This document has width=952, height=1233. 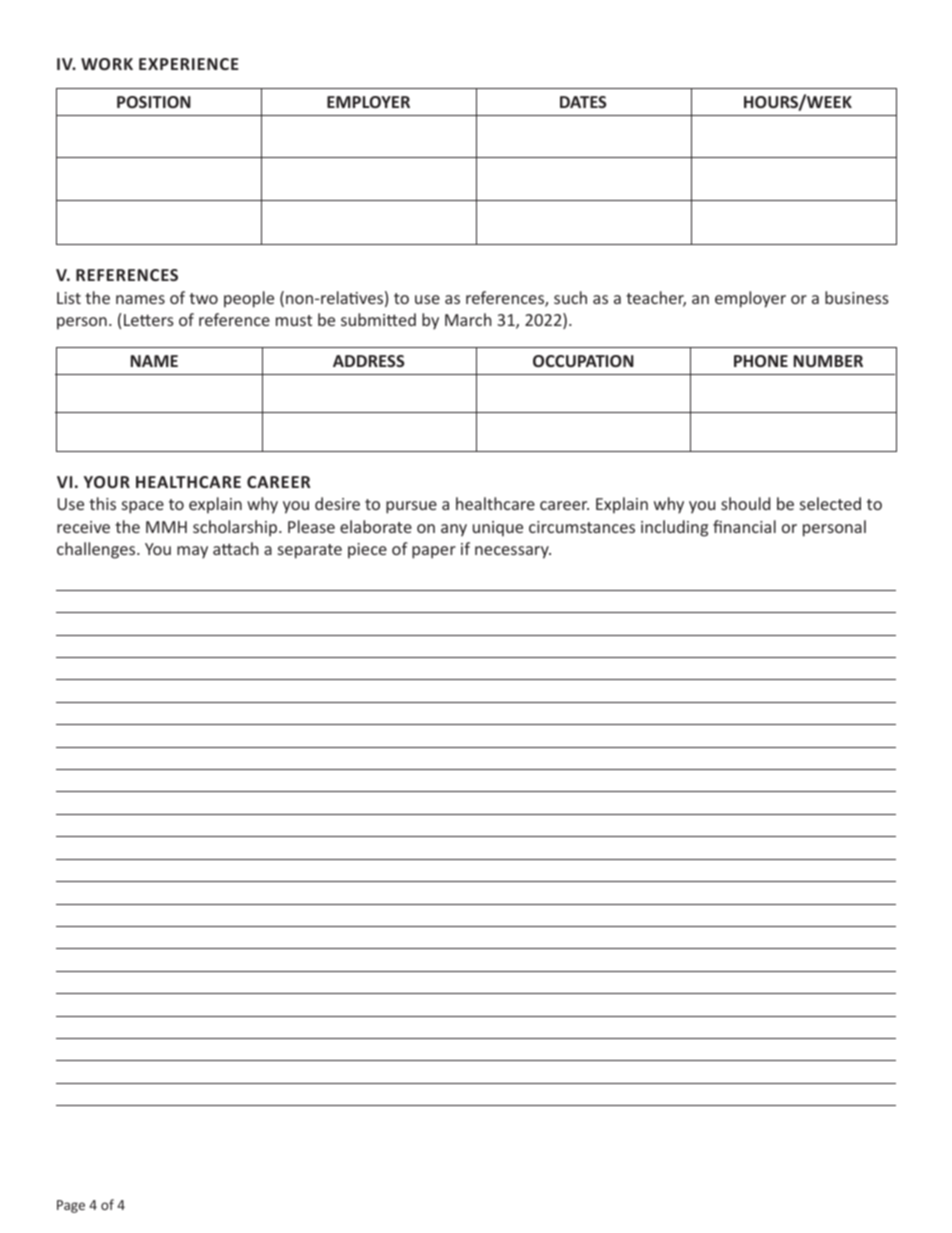 What do you see at coordinates (761, 361) in the document?
I see `PHONE` at bounding box center [761, 361].
